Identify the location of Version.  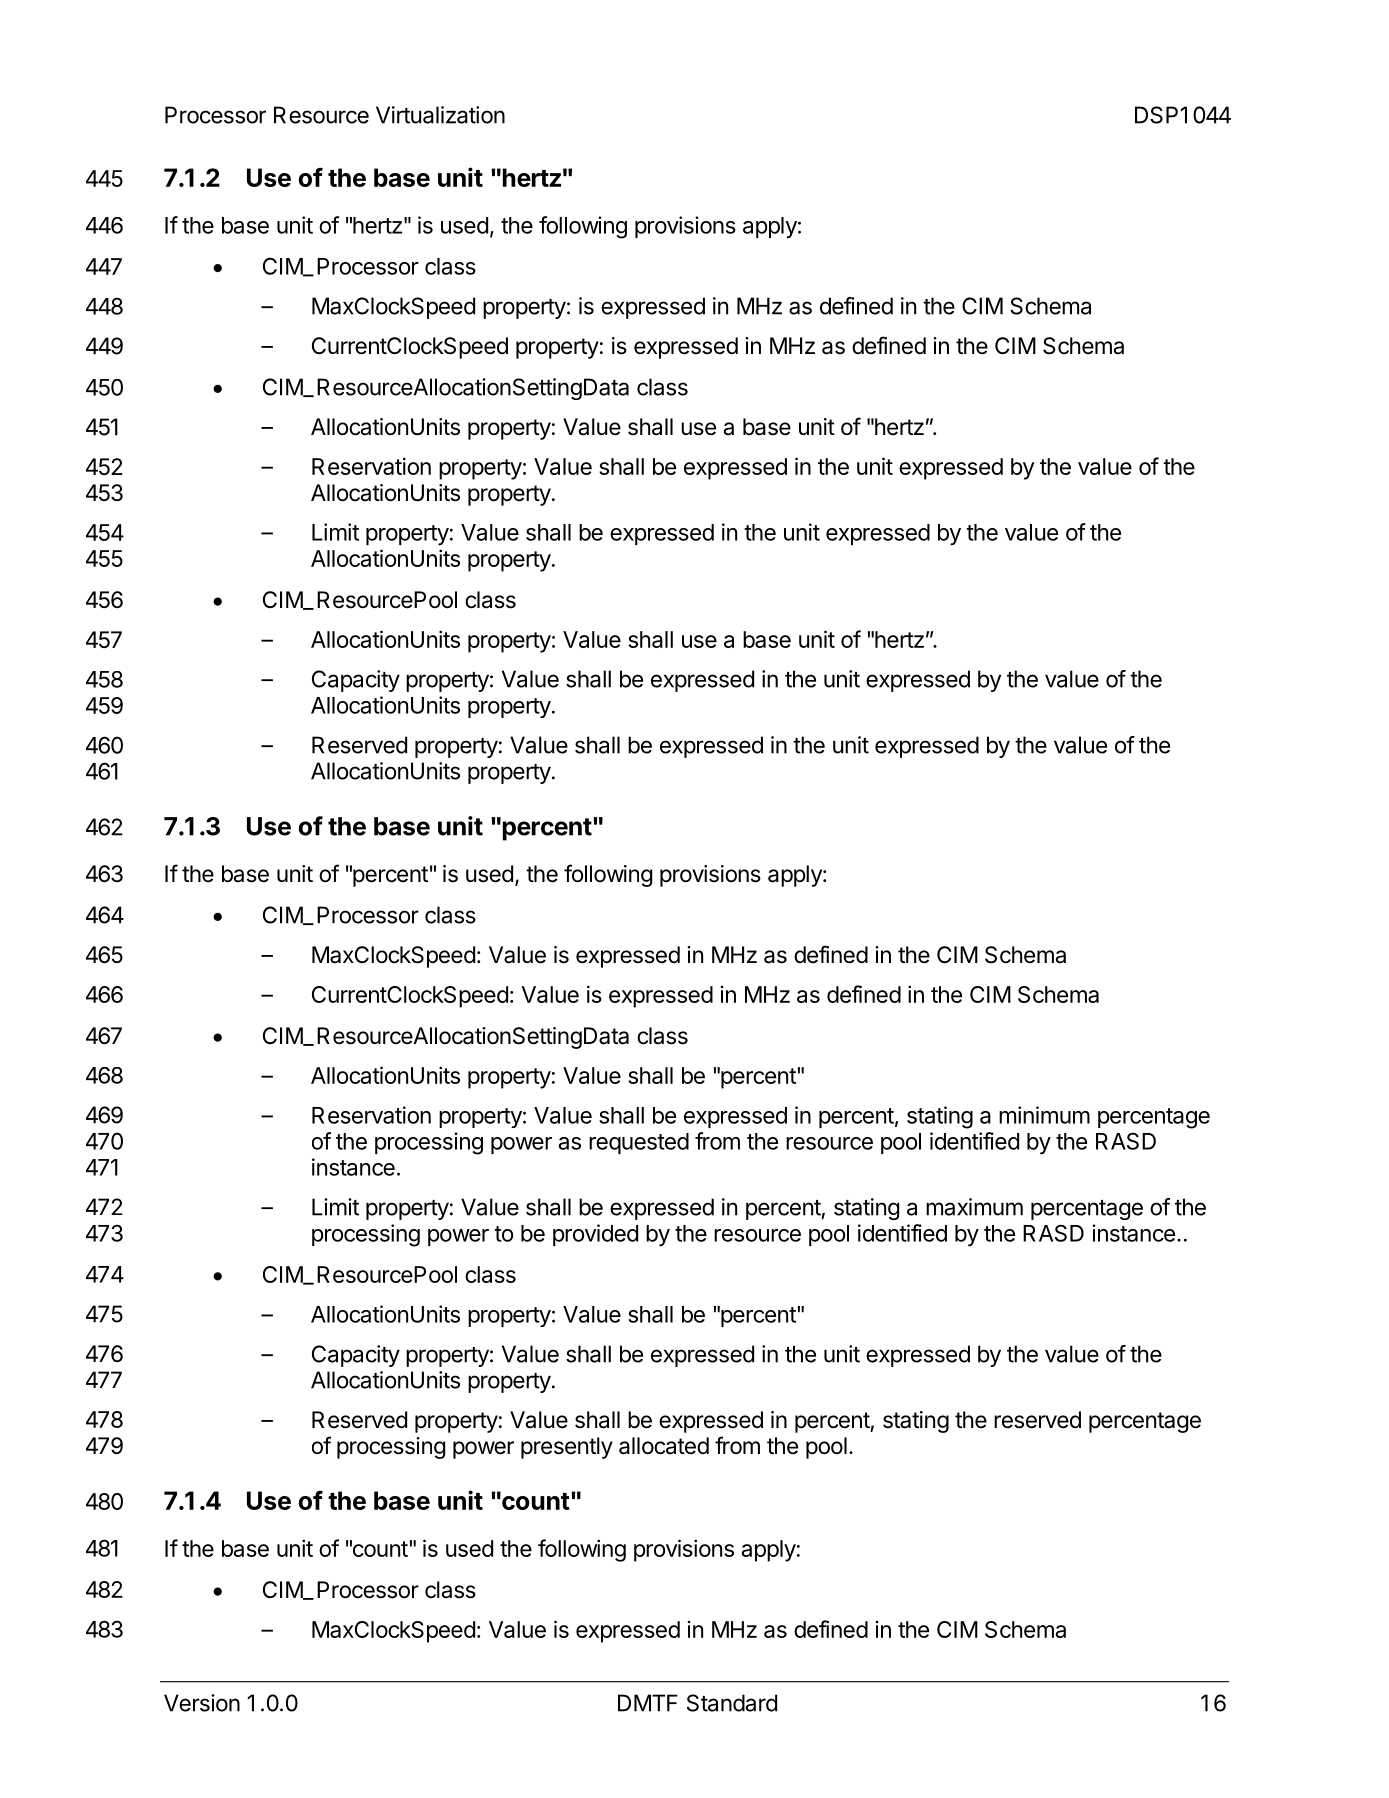
(202, 1703).
